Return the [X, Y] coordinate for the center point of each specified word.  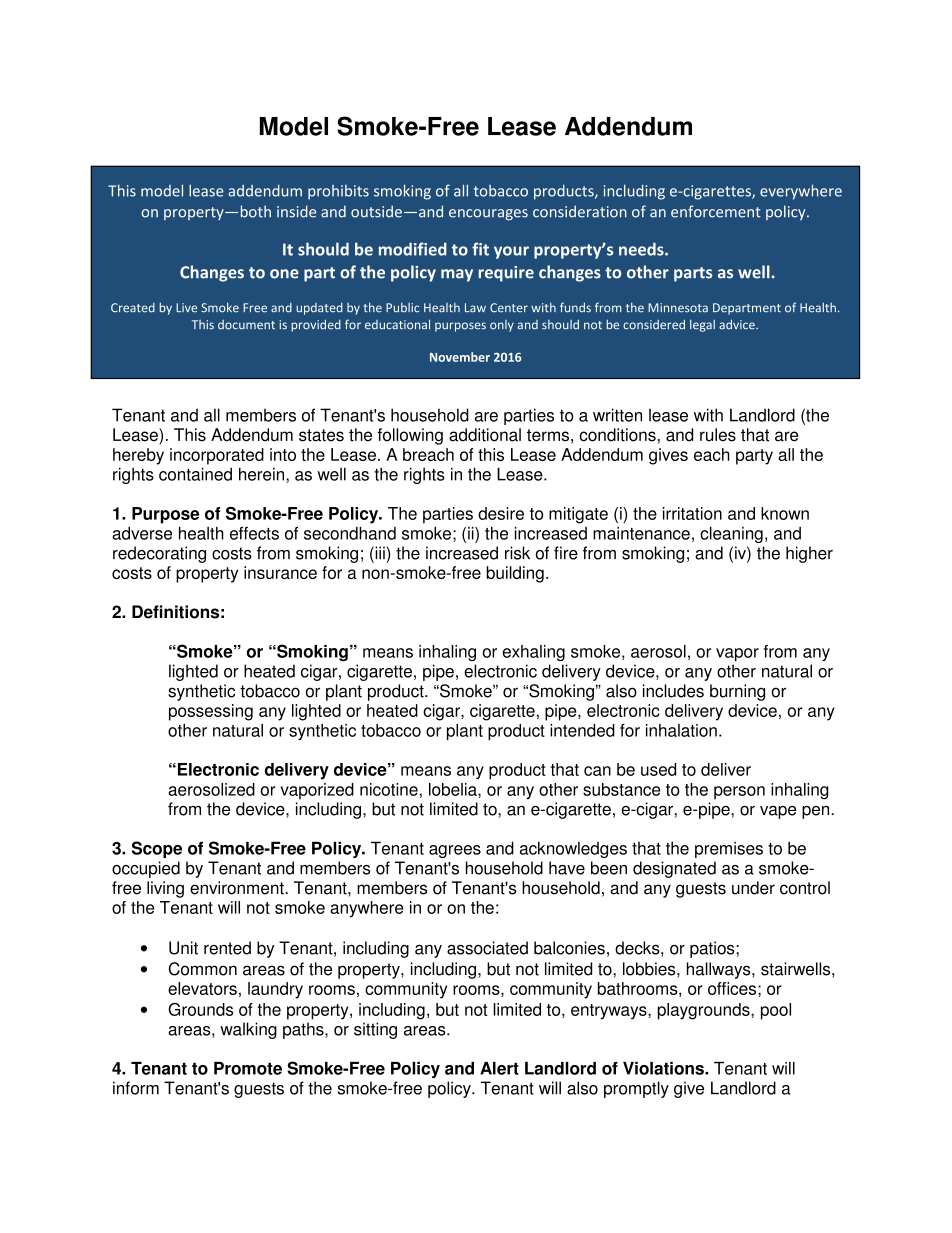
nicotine [390, 789]
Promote [248, 1068]
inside [296, 211]
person [739, 793]
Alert [499, 1068]
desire [501, 513]
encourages [488, 215]
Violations [664, 1068]
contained [195, 474]
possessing [211, 712]
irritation [692, 513]
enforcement [716, 211]
